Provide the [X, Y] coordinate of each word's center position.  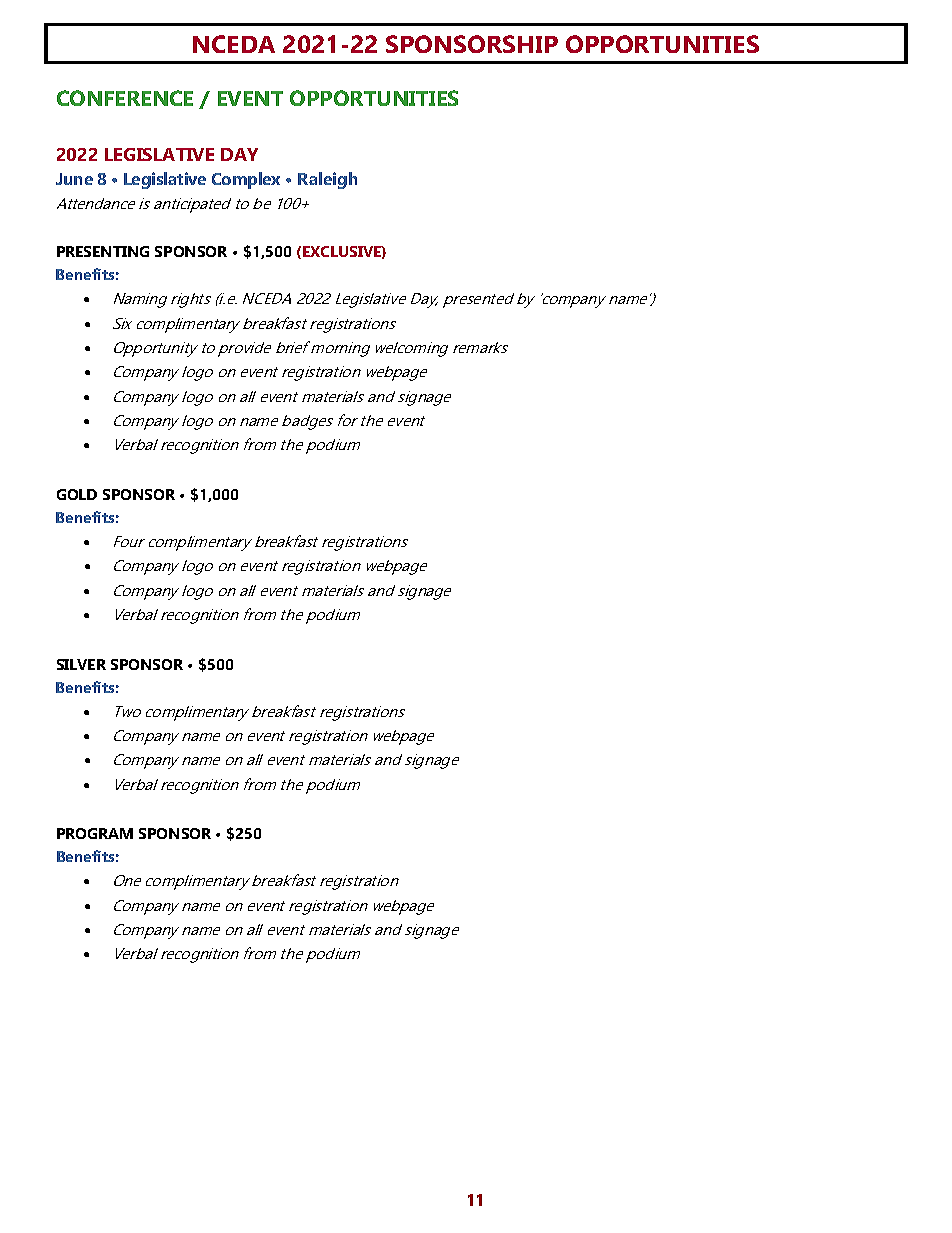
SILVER [81, 664]
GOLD [77, 494]
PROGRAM [95, 833]
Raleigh [327, 180]
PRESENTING [103, 251]
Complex [246, 180]
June [74, 179]
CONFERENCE [125, 98]
